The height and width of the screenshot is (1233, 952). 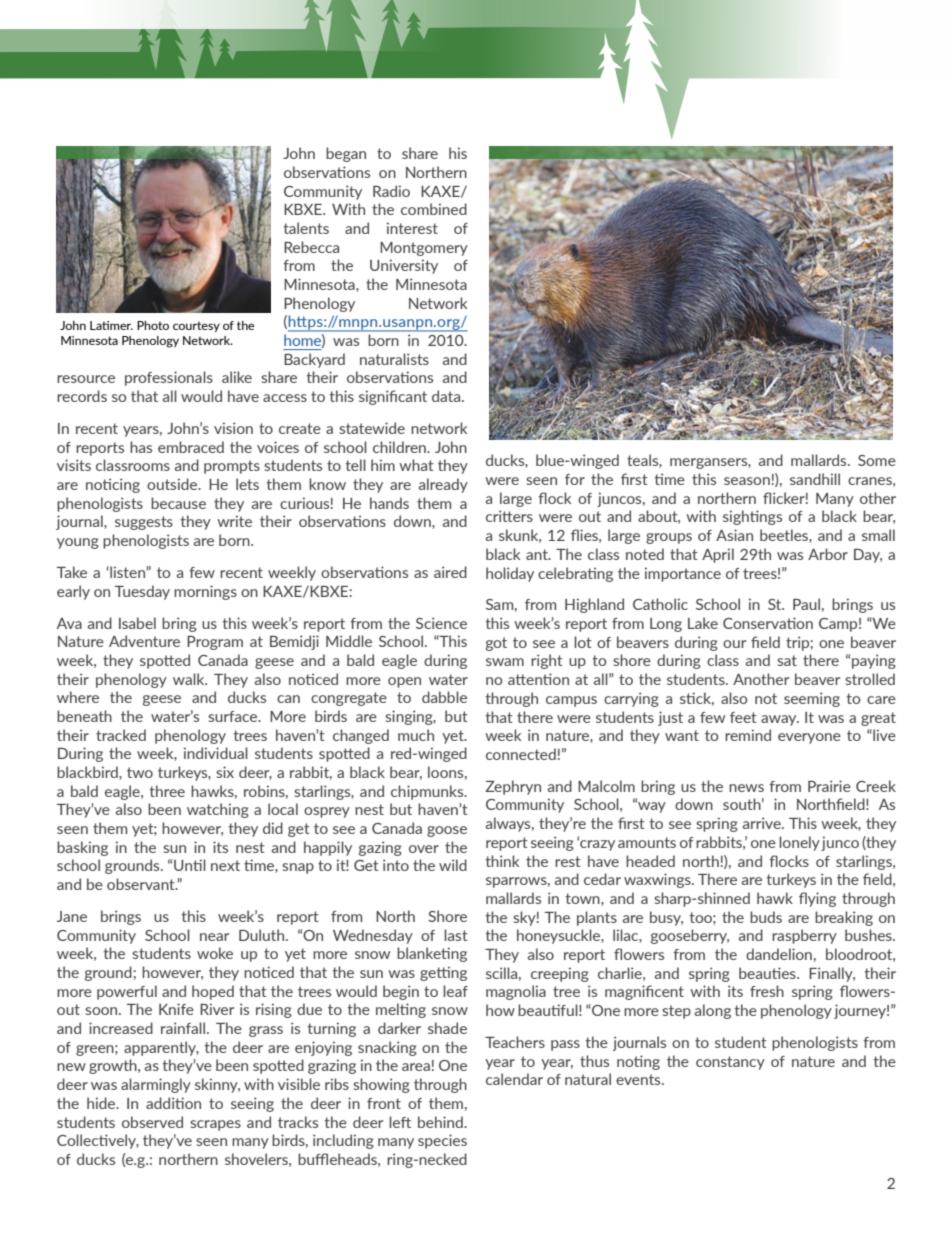 I want to click on got, so click(x=496, y=644).
